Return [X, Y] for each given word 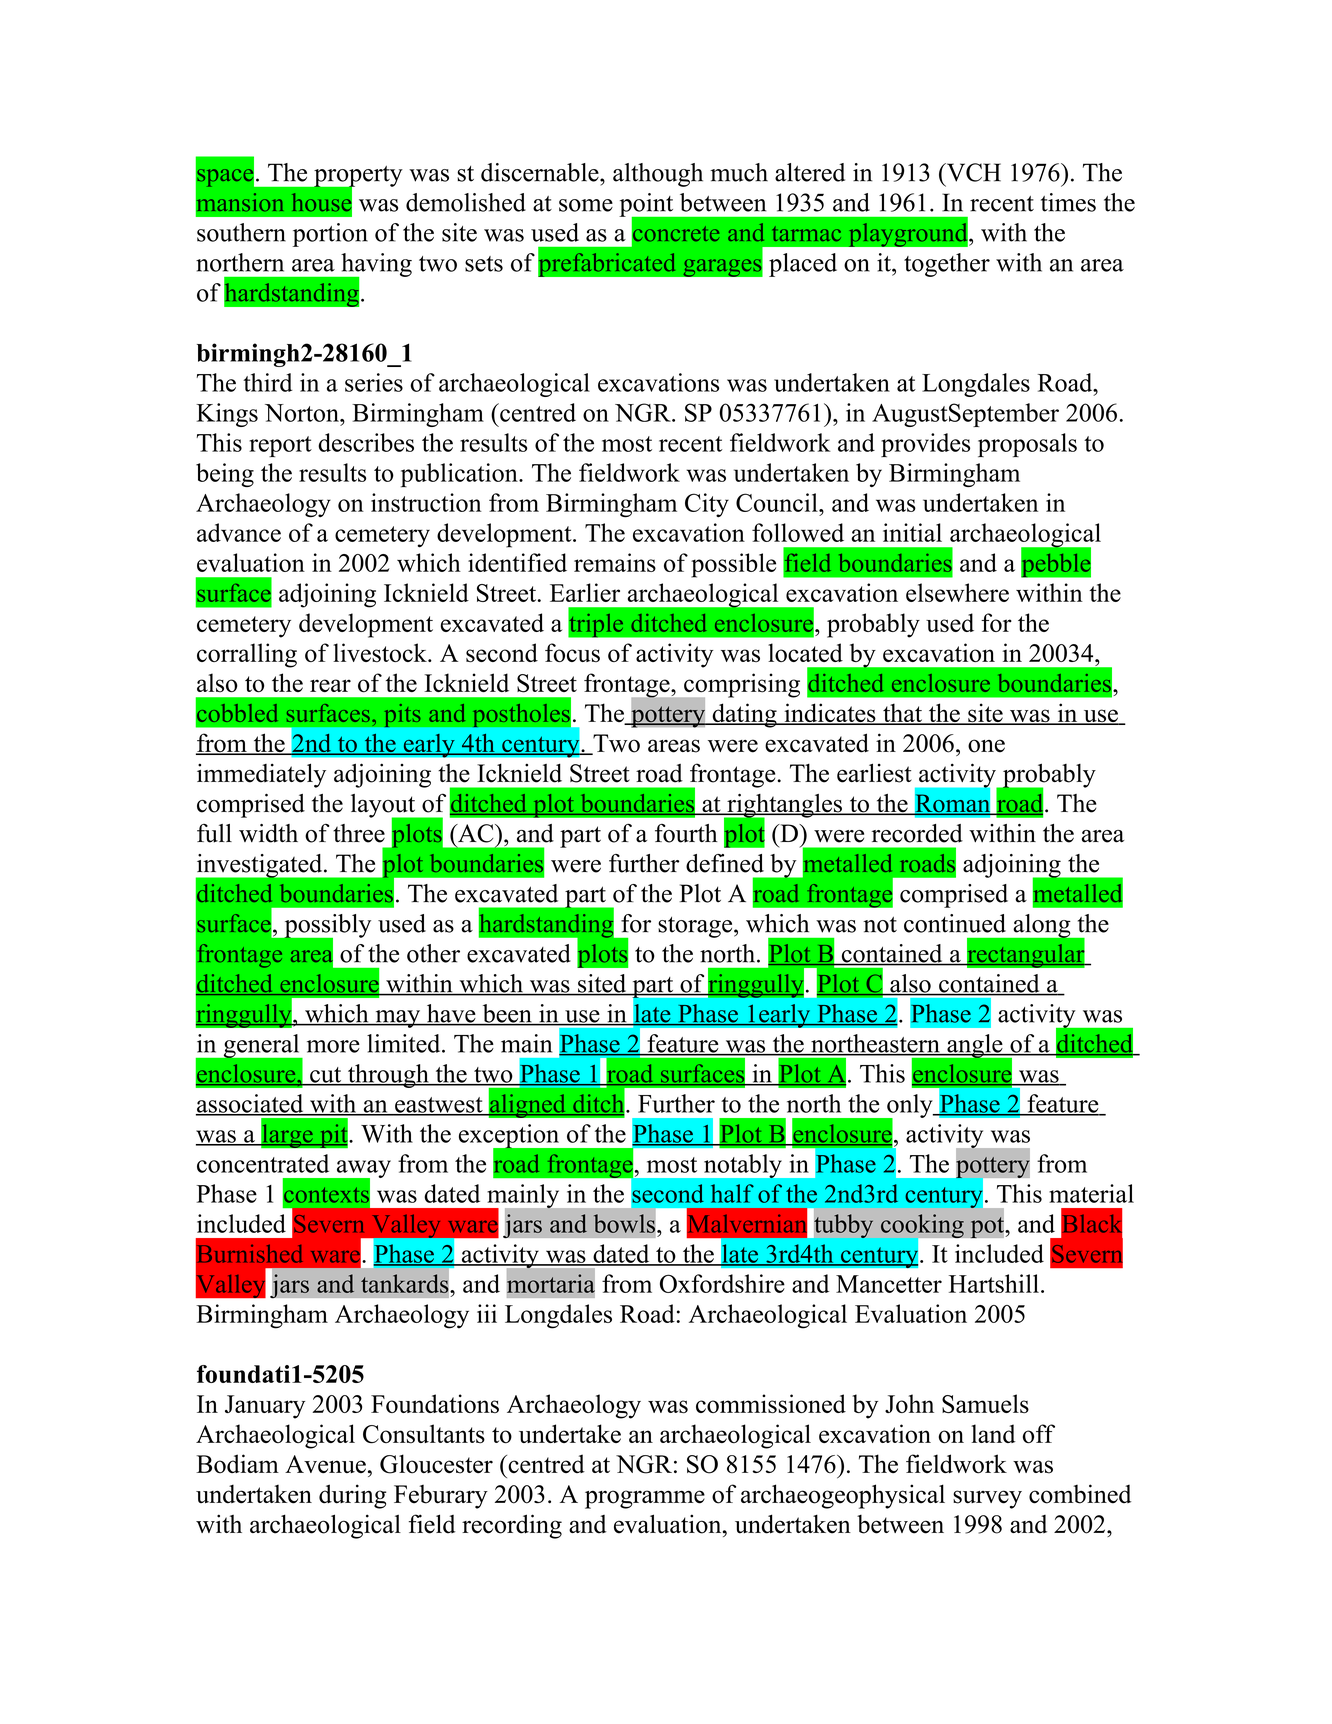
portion [330, 235]
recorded [917, 833]
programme [645, 1499]
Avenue [325, 1464]
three [359, 833]
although [658, 175]
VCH [972, 172]
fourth [686, 833]
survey [987, 1499]
